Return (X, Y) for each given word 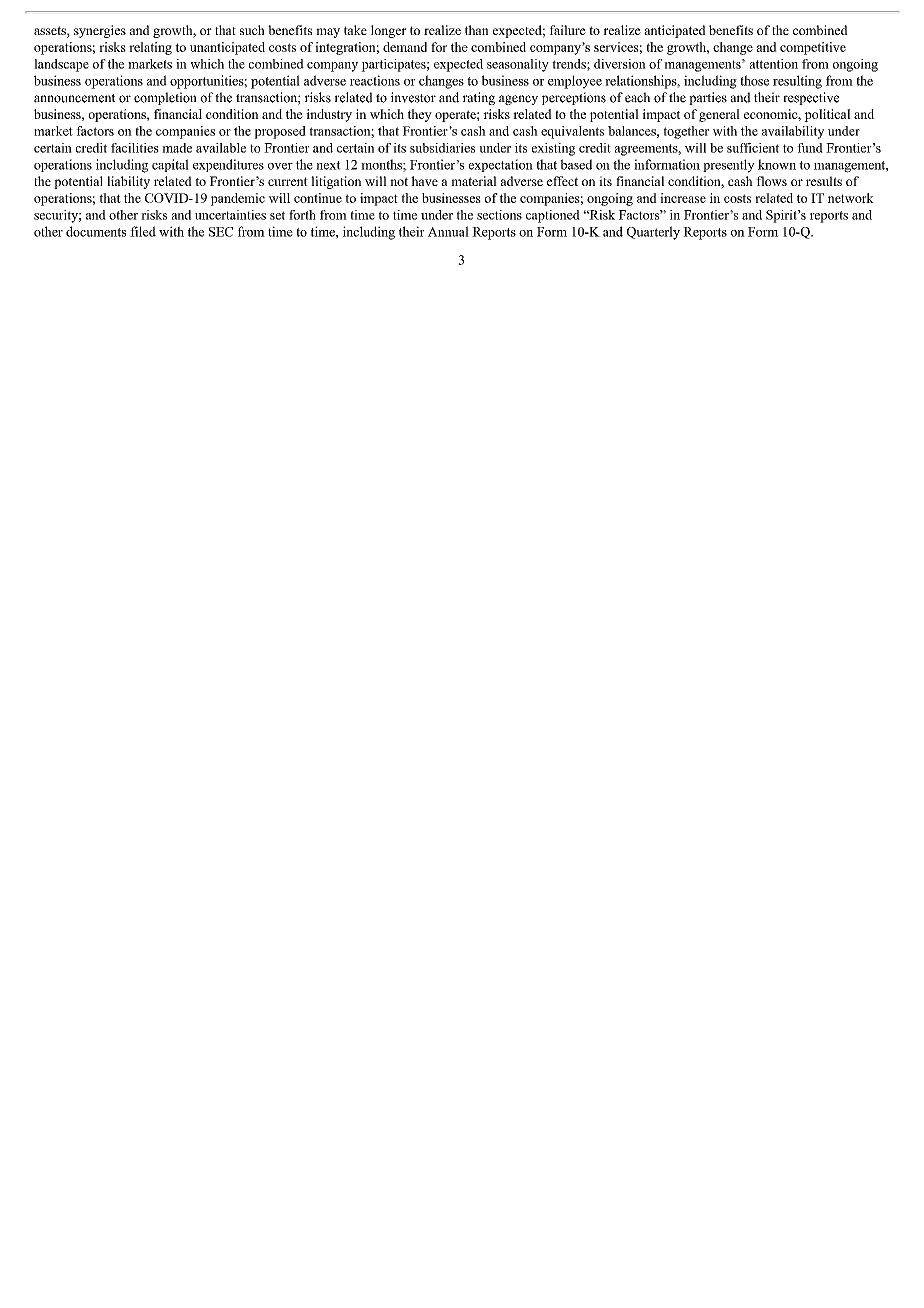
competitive (813, 48)
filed (143, 231)
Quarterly (653, 233)
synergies (100, 31)
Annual (448, 231)
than (477, 30)
